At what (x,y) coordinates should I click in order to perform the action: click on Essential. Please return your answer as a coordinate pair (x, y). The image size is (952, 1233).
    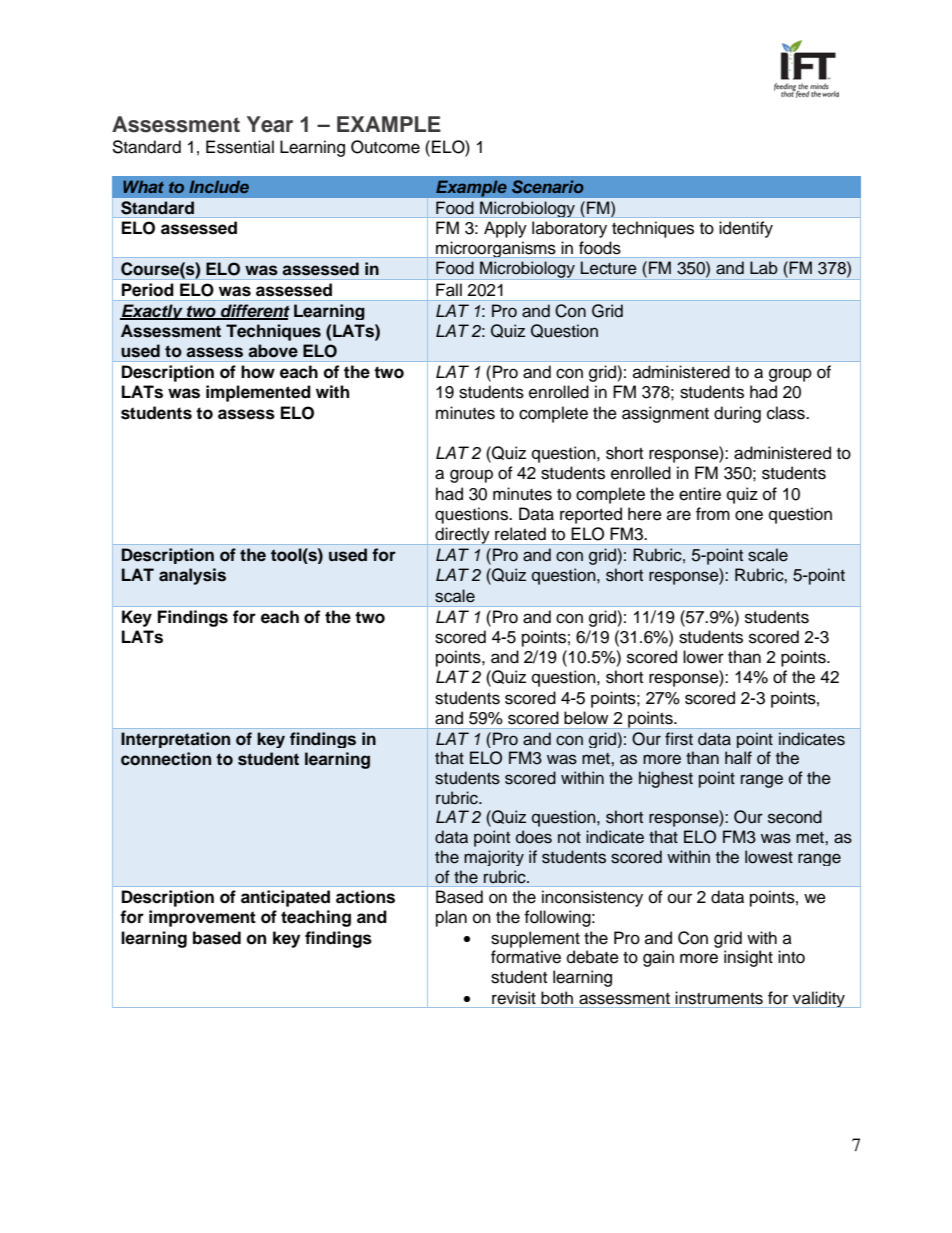
    Looking at the image, I should click on (240, 147).
